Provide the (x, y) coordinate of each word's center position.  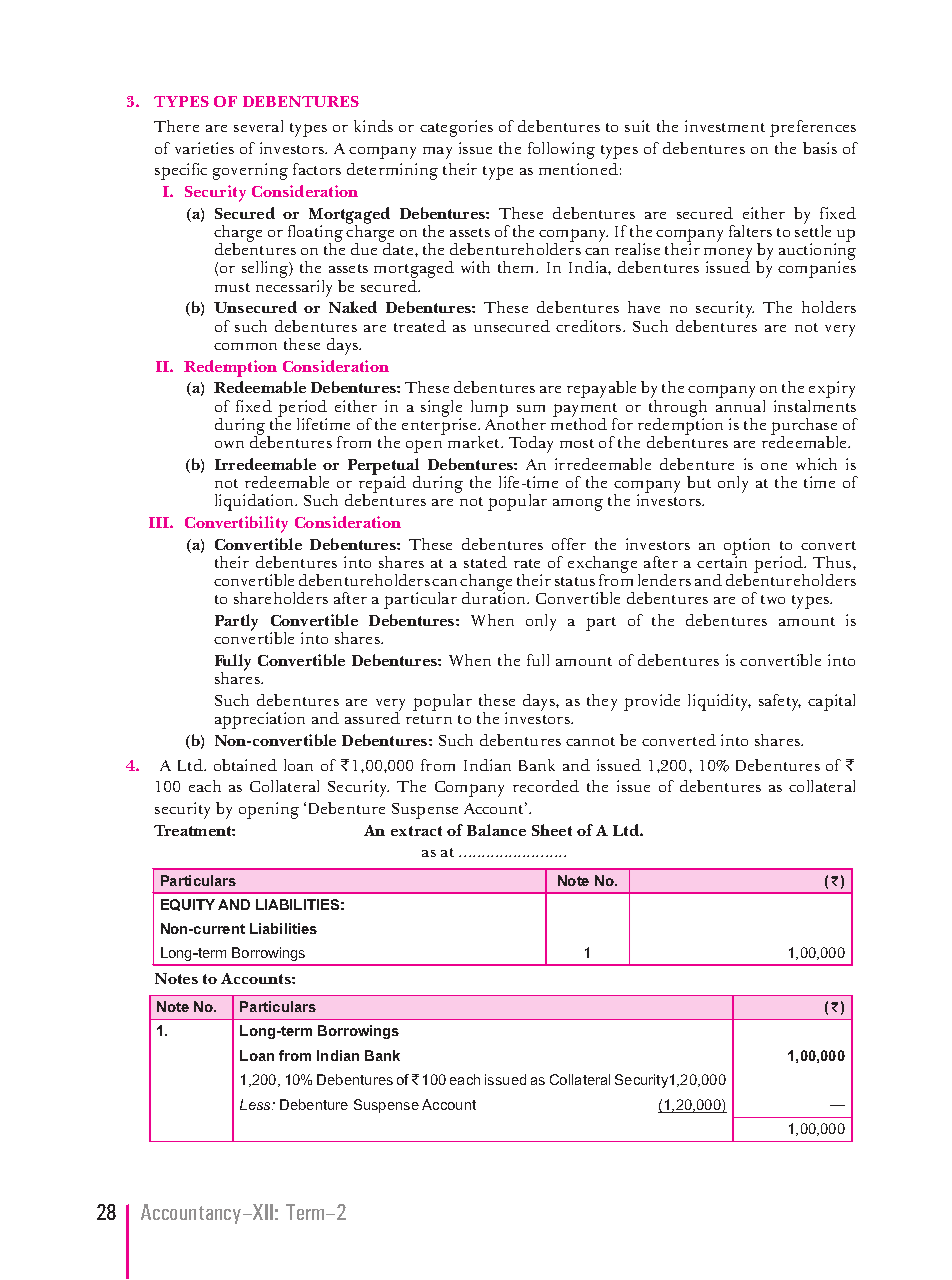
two (773, 599)
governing (250, 171)
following (561, 150)
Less (257, 1104)
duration (495, 597)
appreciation (260, 720)
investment (725, 126)
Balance (496, 830)
